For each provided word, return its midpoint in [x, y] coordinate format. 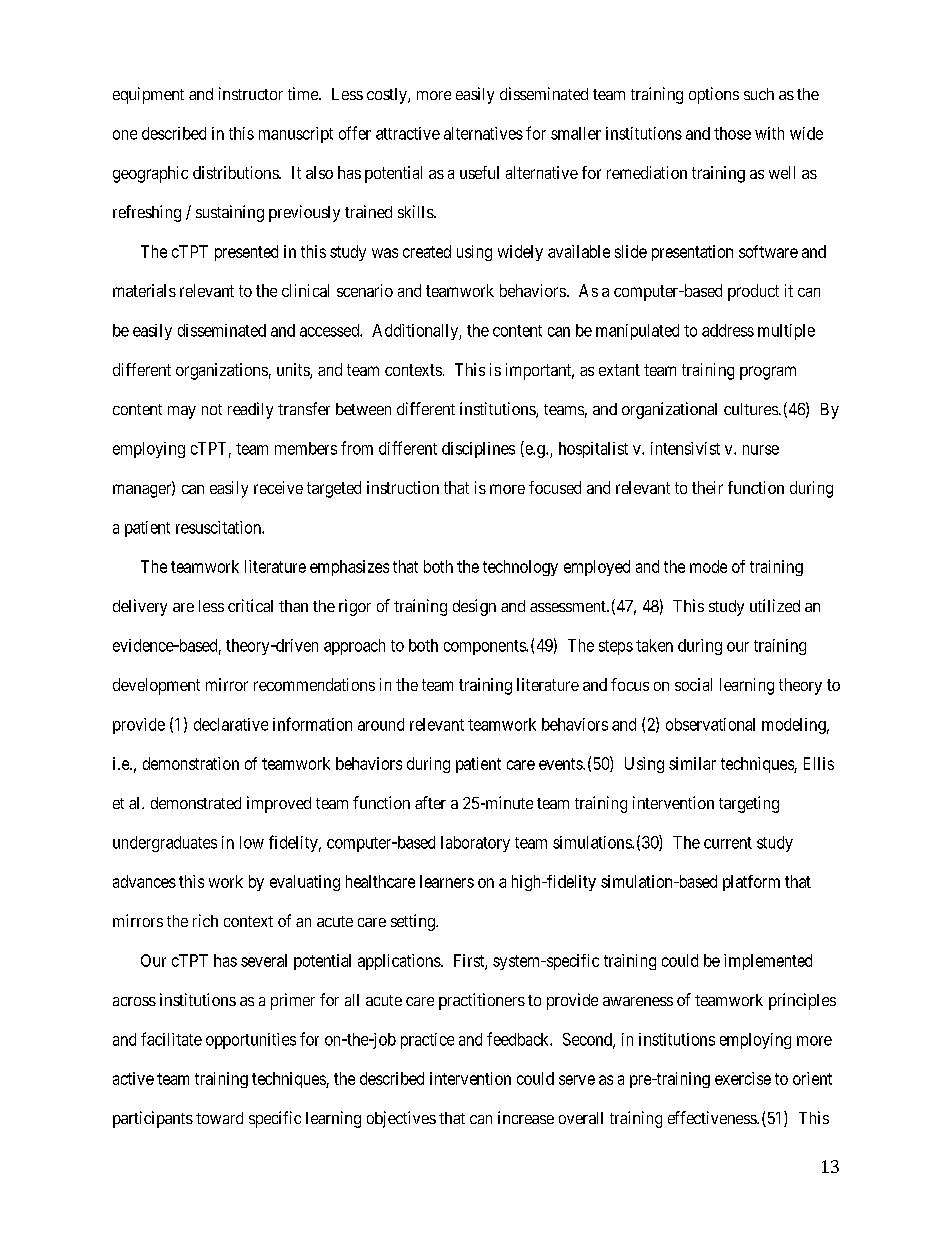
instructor [251, 93]
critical [250, 605]
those [732, 133]
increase [526, 1117]
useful [479, 172]
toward [219, 1118]
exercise [743, 1078]
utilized [775, 605]
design [474, 607]
